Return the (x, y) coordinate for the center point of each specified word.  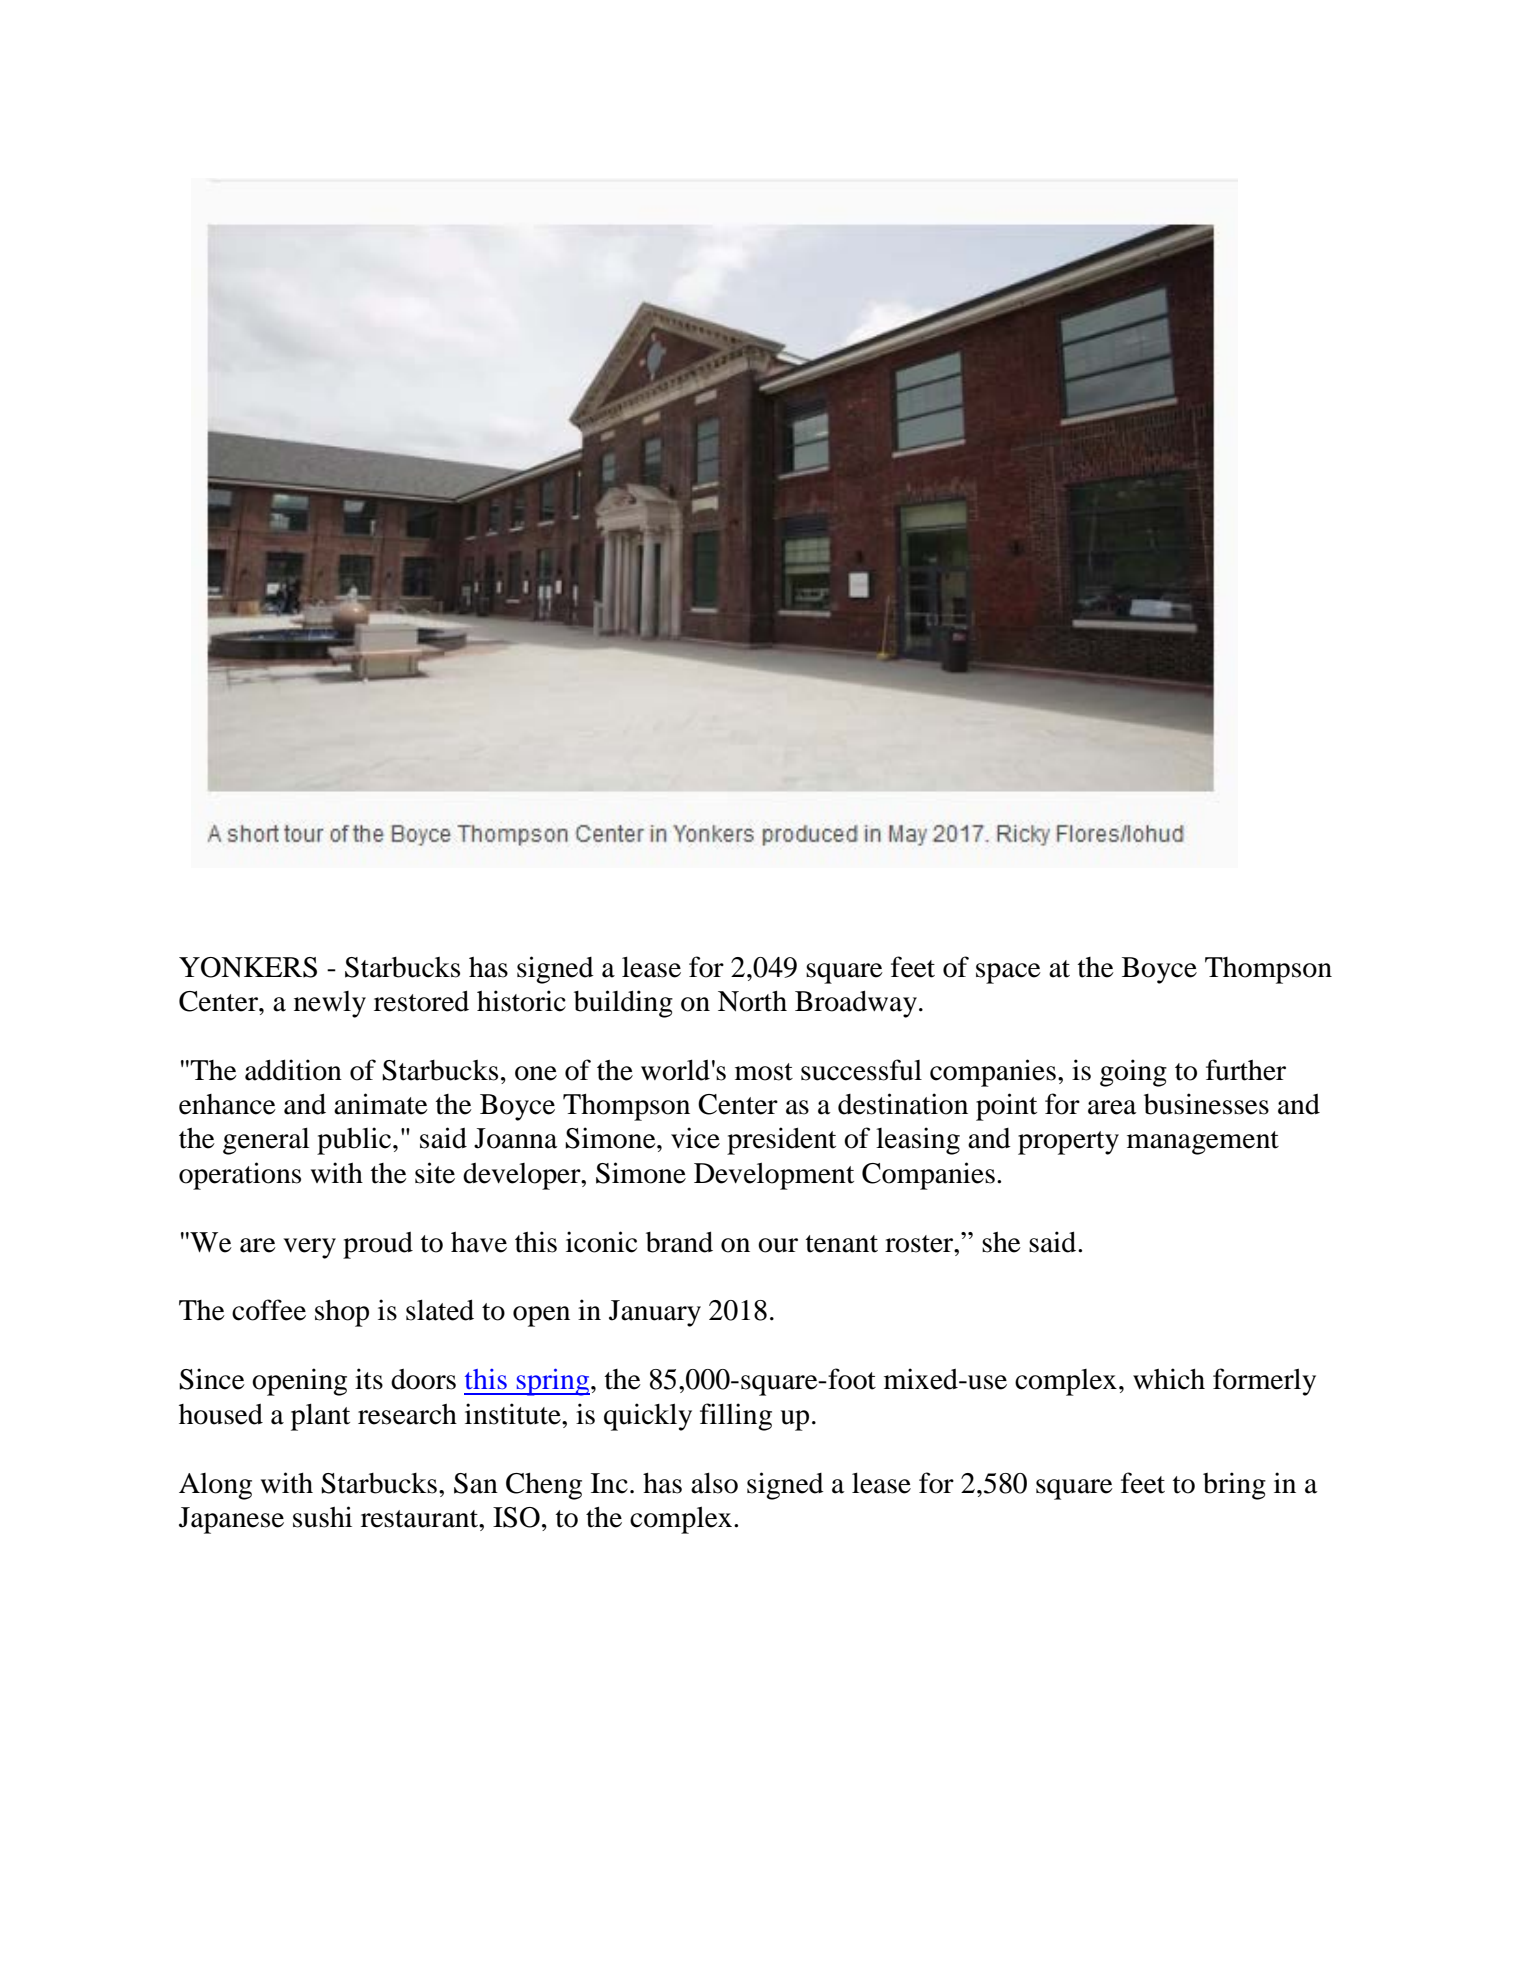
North (752, 1001)
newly (330, 1004)
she (1001, 1242)
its (369, 1379)
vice (695, 1138)
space (1008, 973)
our (778, 1245)
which (1169, 1379)
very (309, 1248)
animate (381, 1104)
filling (736, 1417)
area (1112, 1107)
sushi (322, 1517)
